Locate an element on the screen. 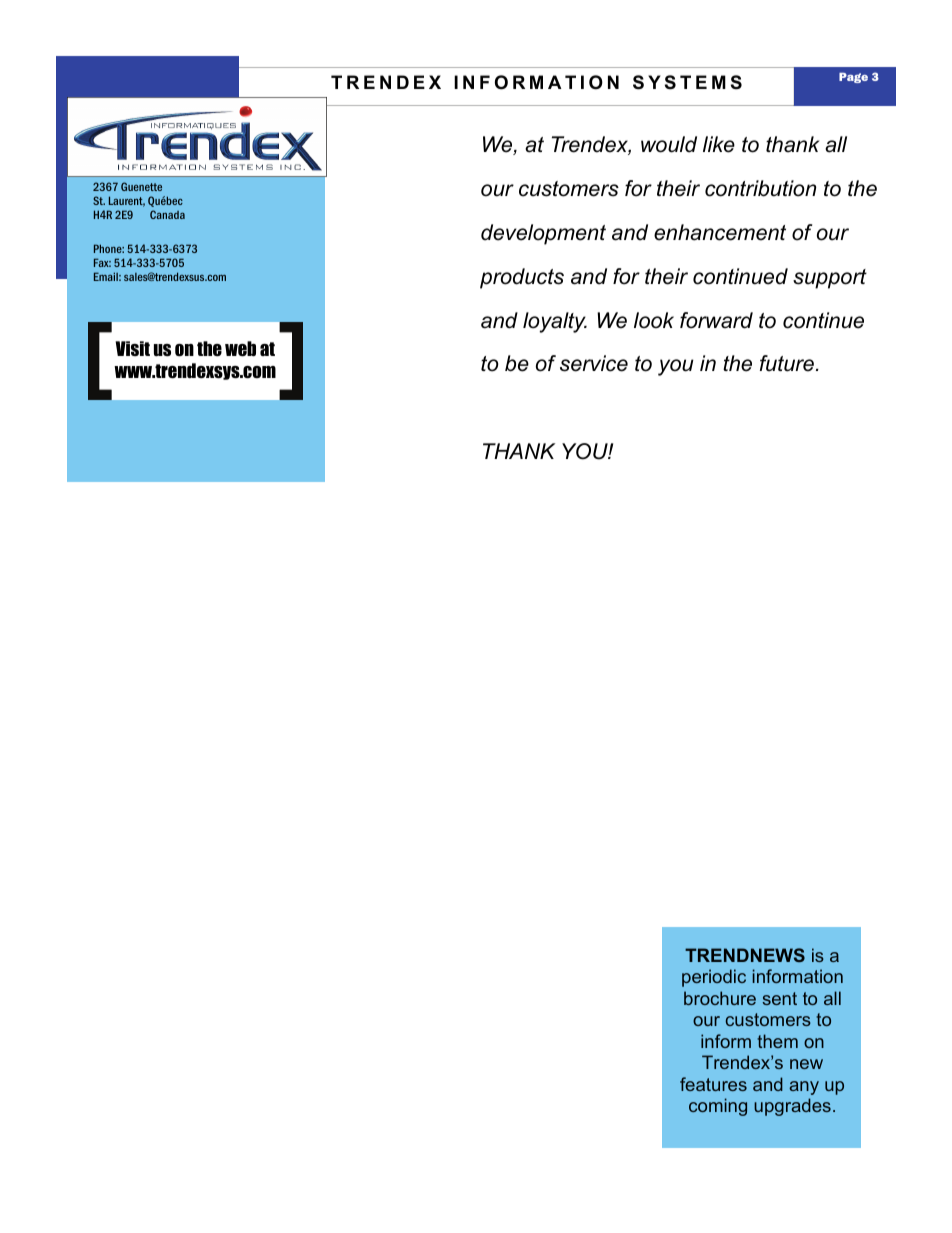 The width and height of the screenshot is (952, 1233). any is located at coordinates (804, 1088).
